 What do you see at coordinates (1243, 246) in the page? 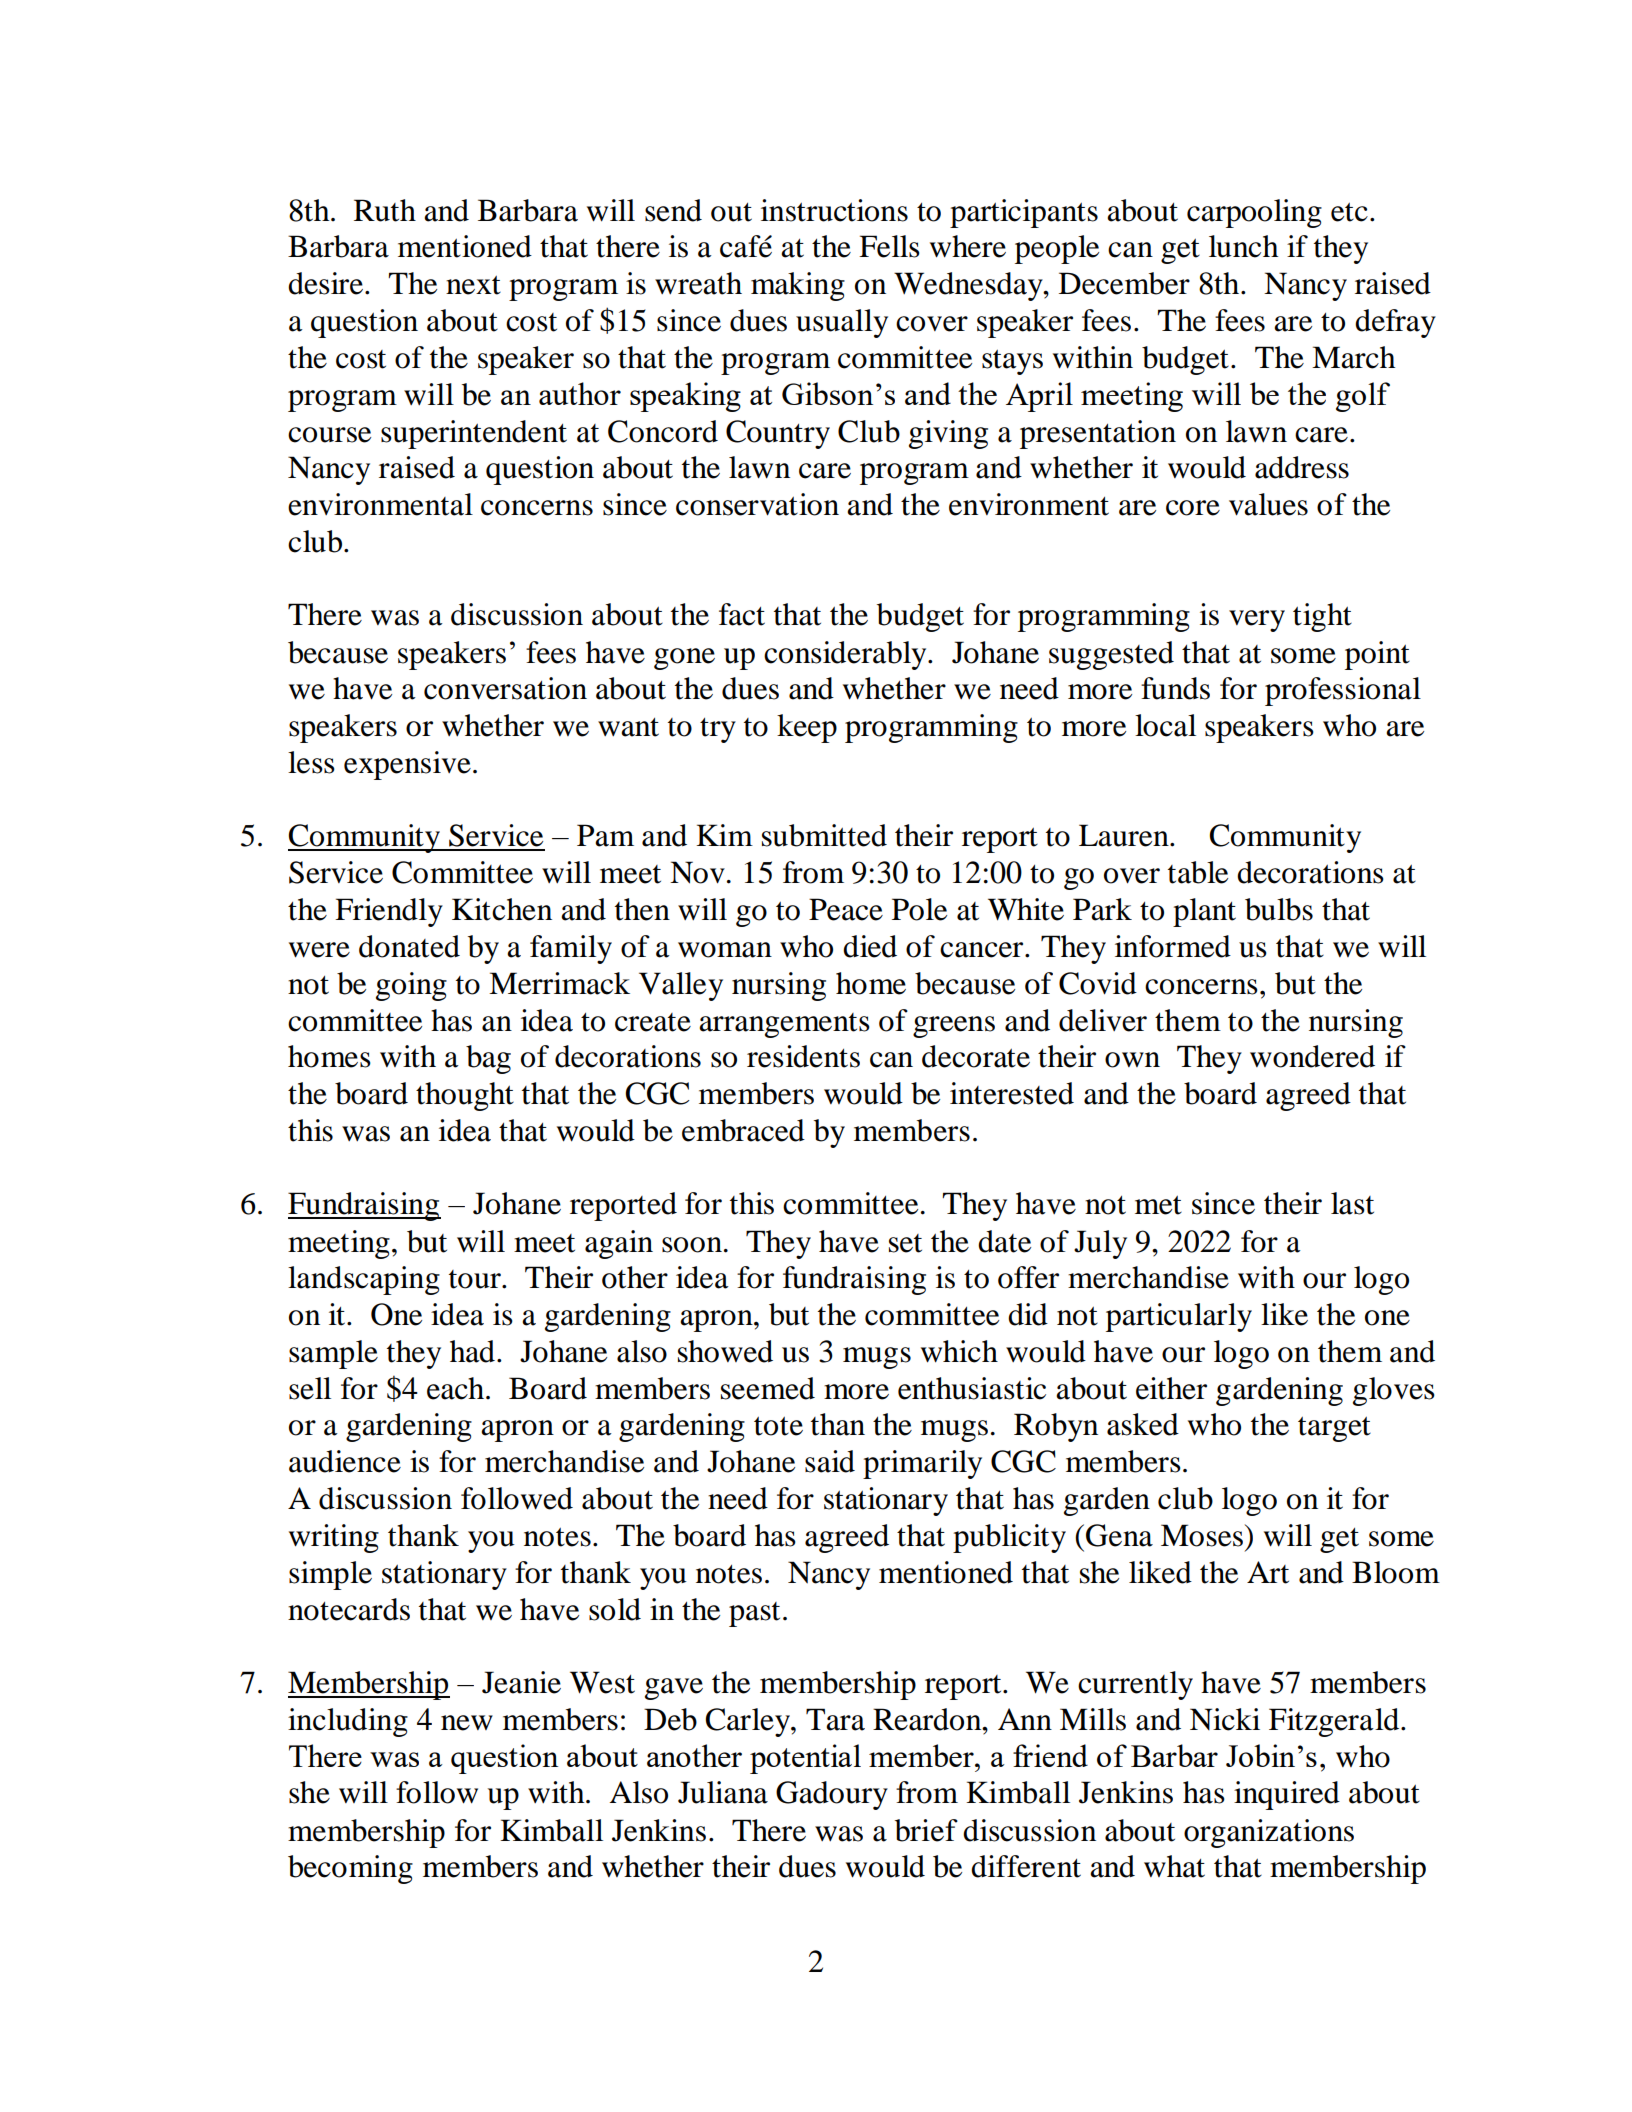
I see `lunch` at bounding box center [1243, 246].
